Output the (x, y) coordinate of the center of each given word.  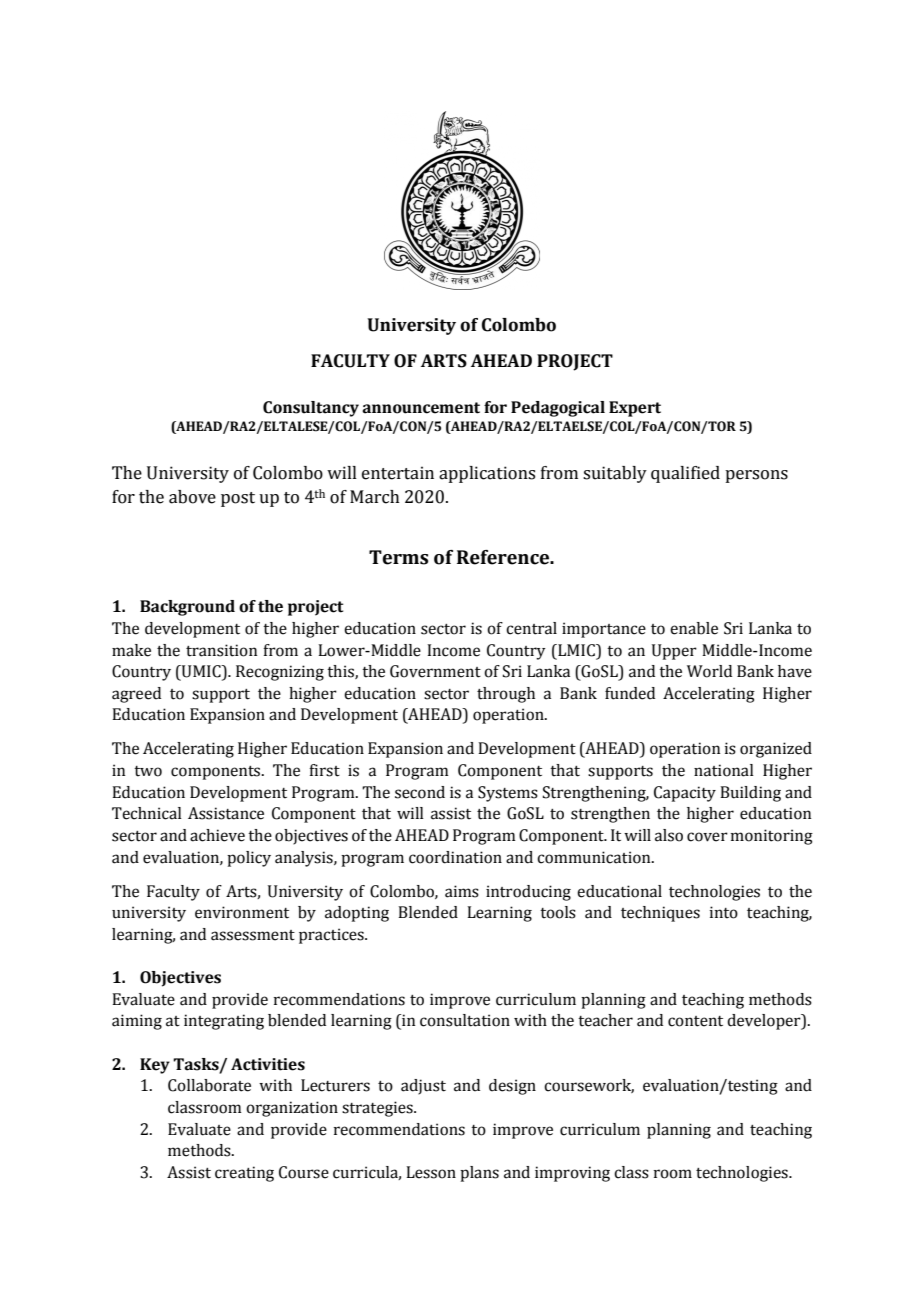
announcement (421, 408)
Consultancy (311, 409)
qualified (685, 474)
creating (244, 1174)
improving (572, 1174)
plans (479, 1174)
